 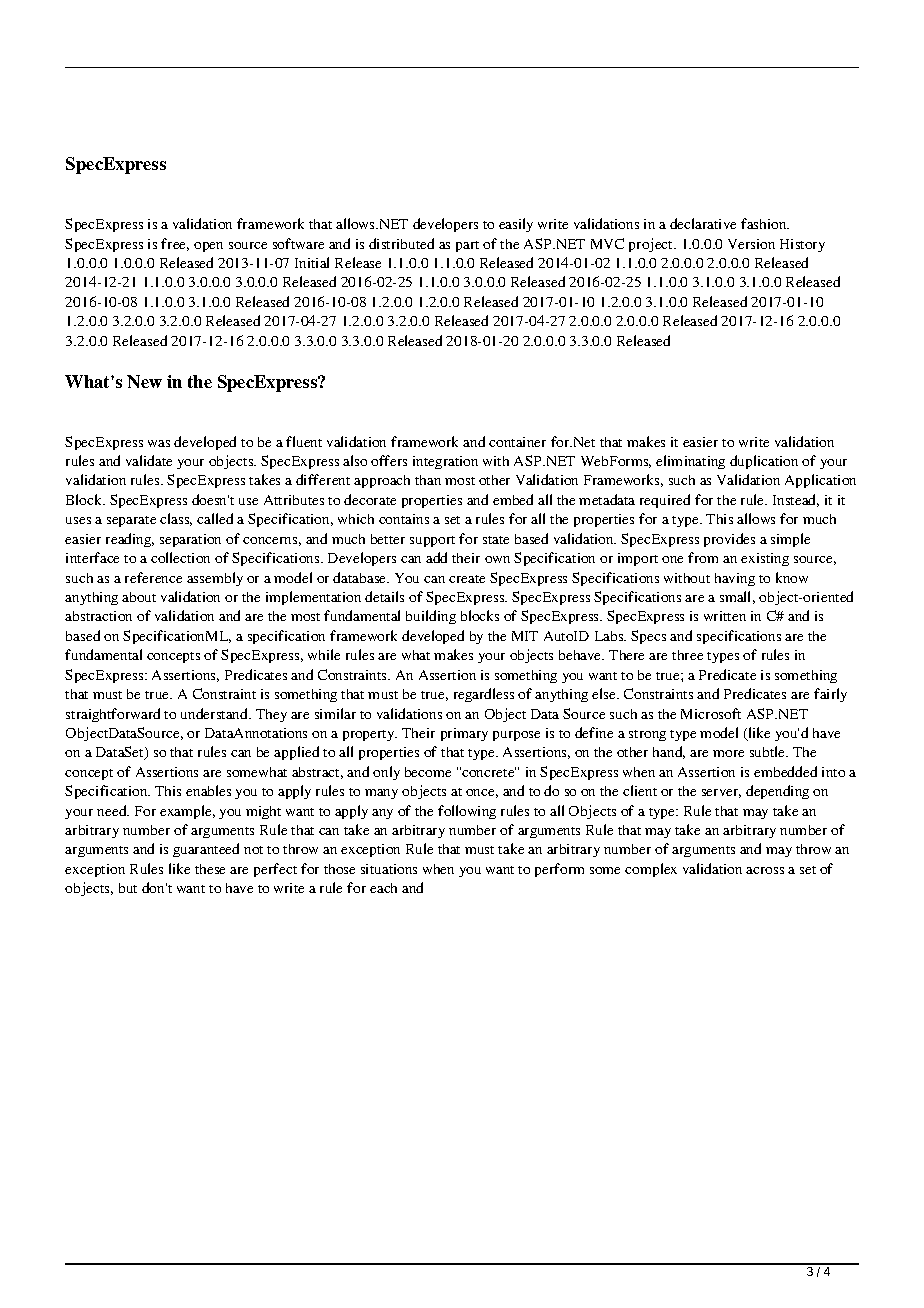 What do you see at coordinates (796, 500) in the page?
I see `Instead` at bounding box center [796, 500].
